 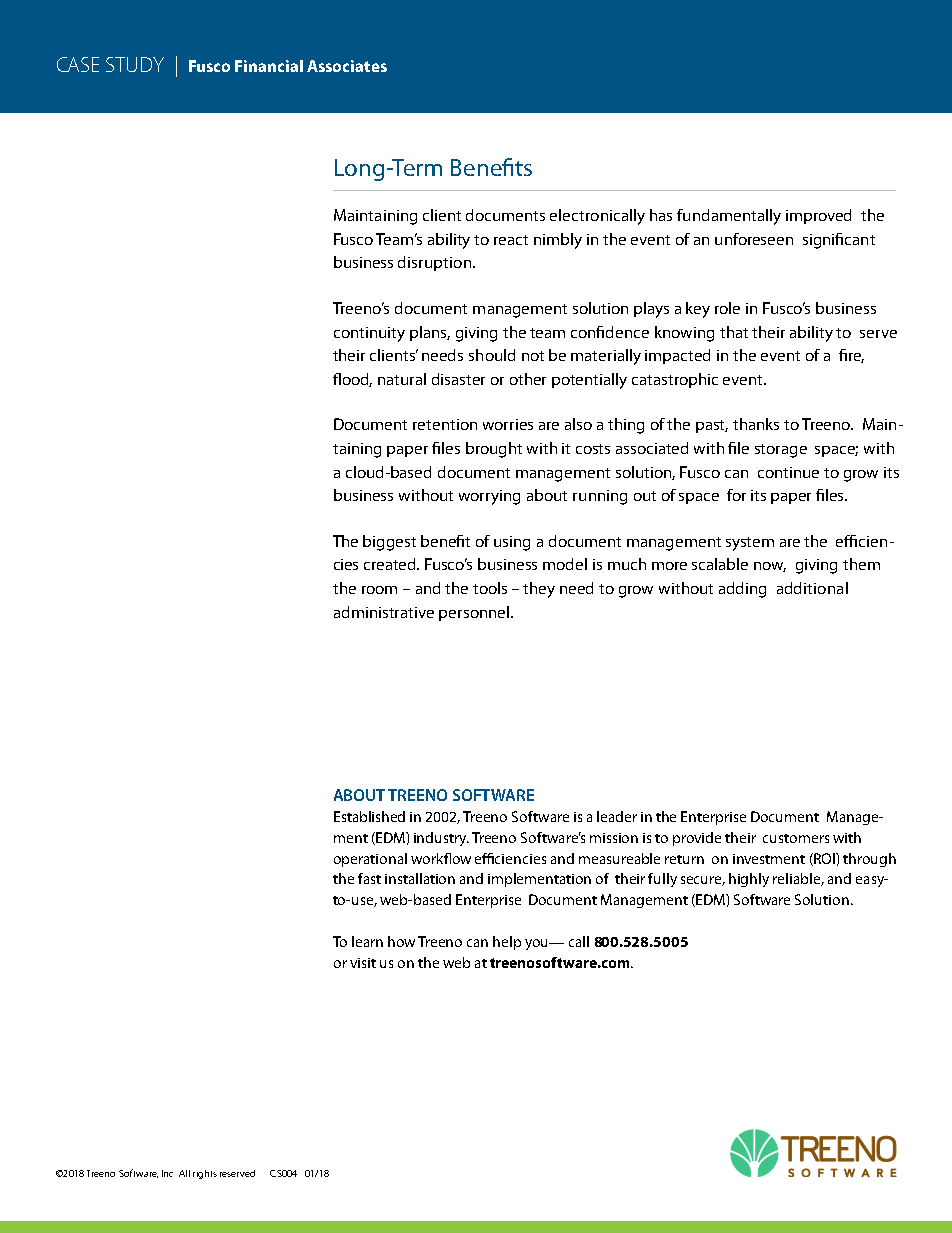 What do you see at coordinates (818, 216) in the screenshot?
I see `improved` at bounding box center [818, 216].
